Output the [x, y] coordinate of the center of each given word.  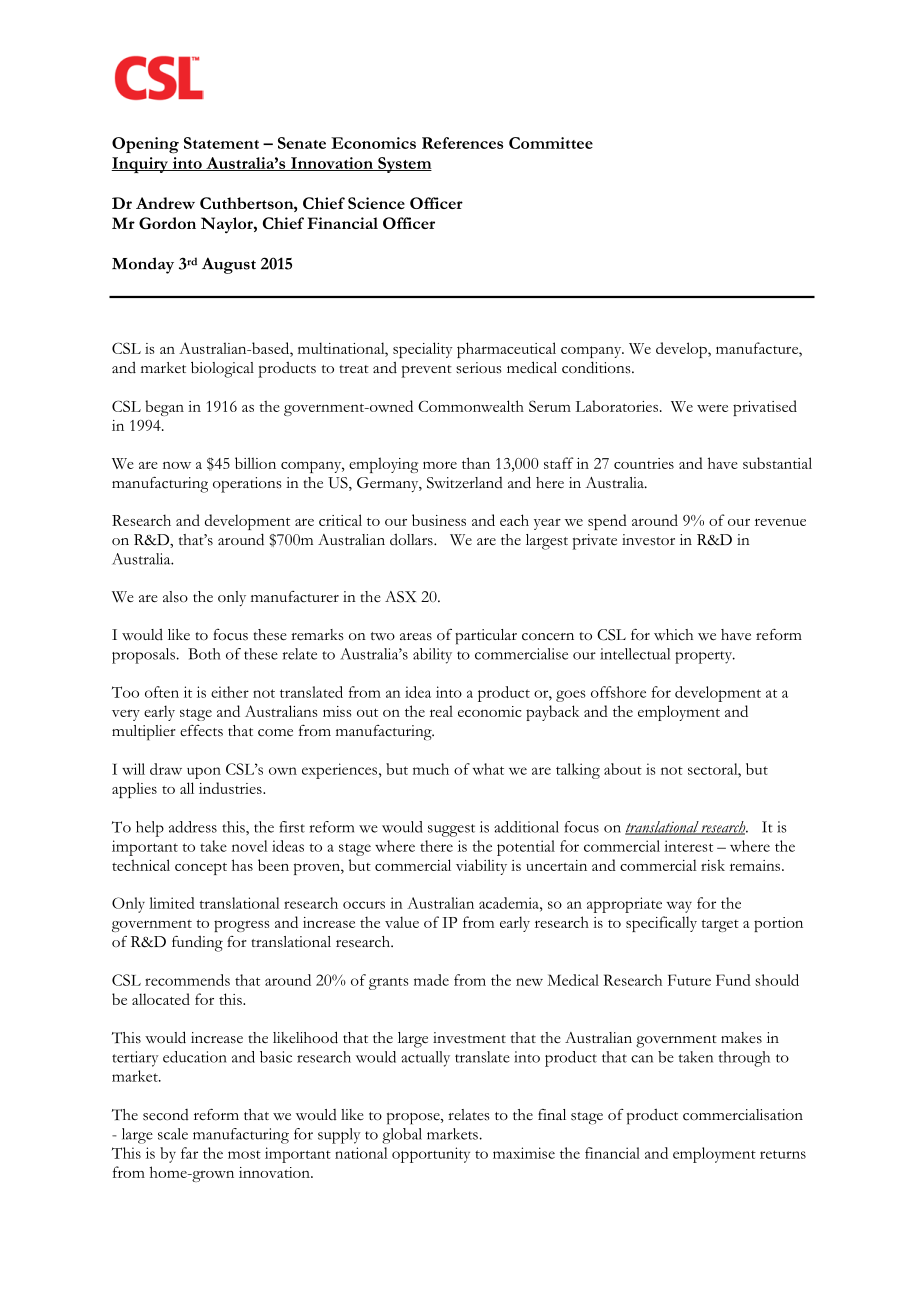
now [177, 465]
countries [644, 463]
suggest [451, 830]
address [193, 827]
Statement [221, 143]
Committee [551, 143]
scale [173, 1134]
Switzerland [465, 483]
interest [688, 846]
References [462, 143]
